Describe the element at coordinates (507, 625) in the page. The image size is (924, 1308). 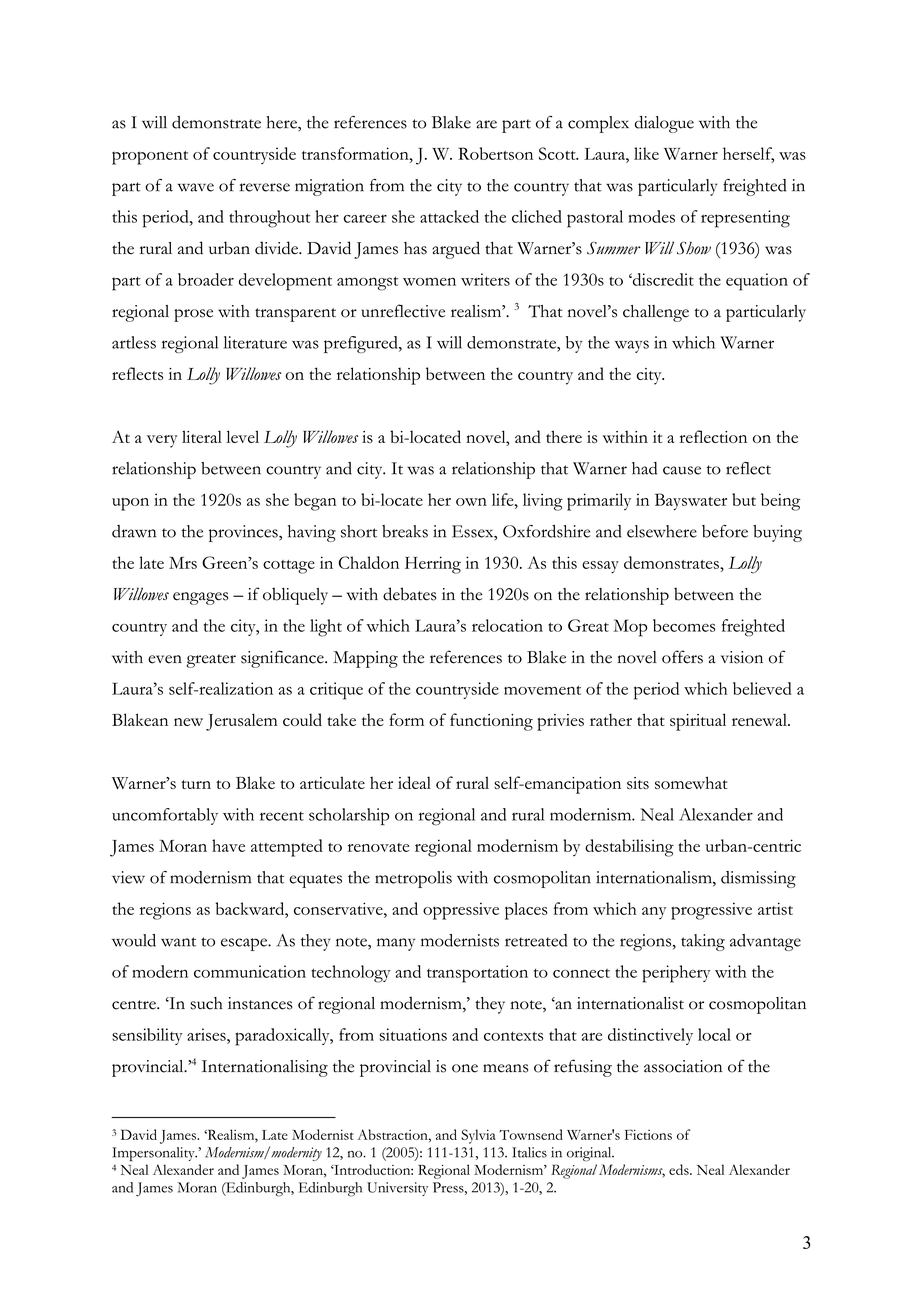
I see `relocation` at that location.
